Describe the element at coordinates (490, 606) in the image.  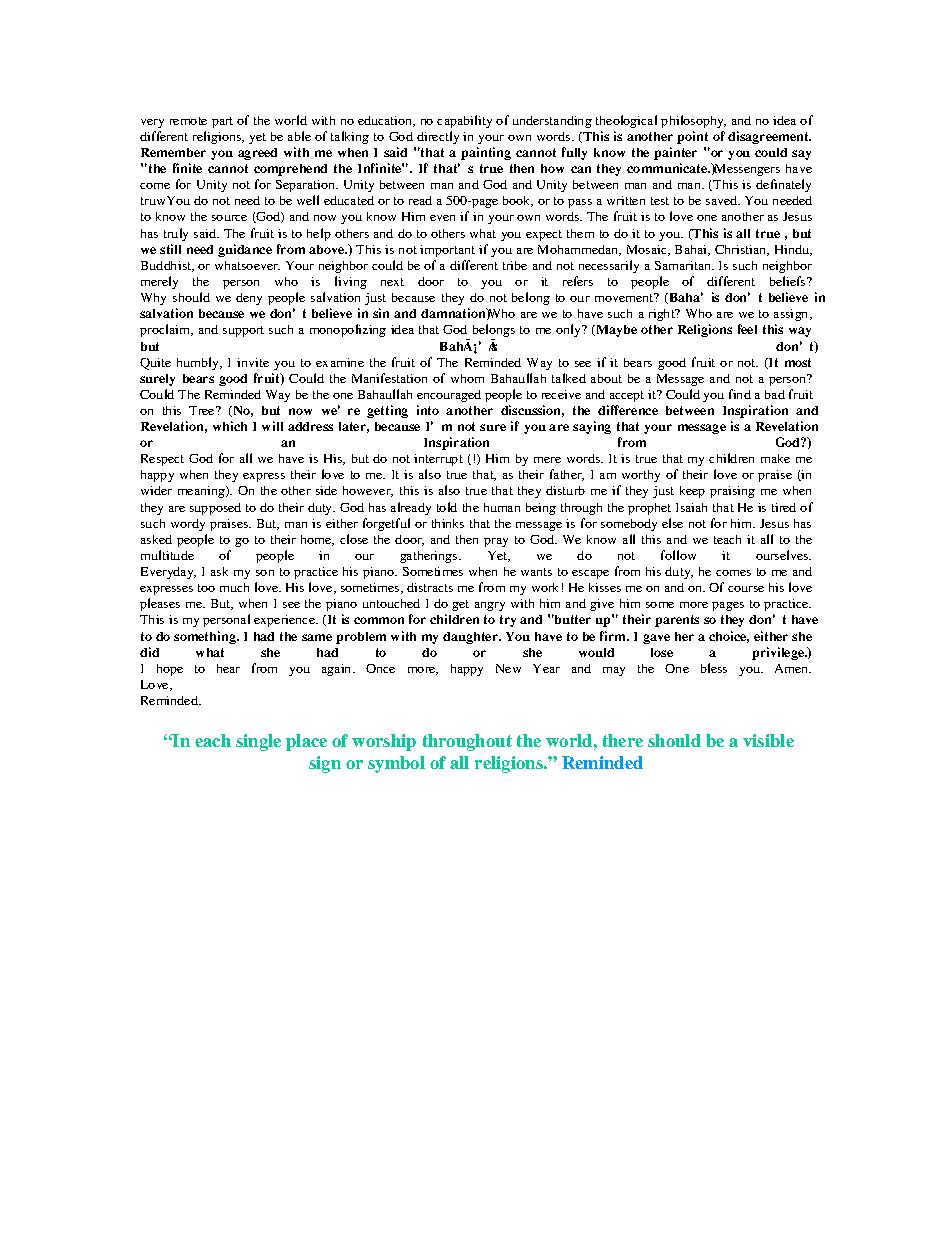
I see `angry` at that location.
